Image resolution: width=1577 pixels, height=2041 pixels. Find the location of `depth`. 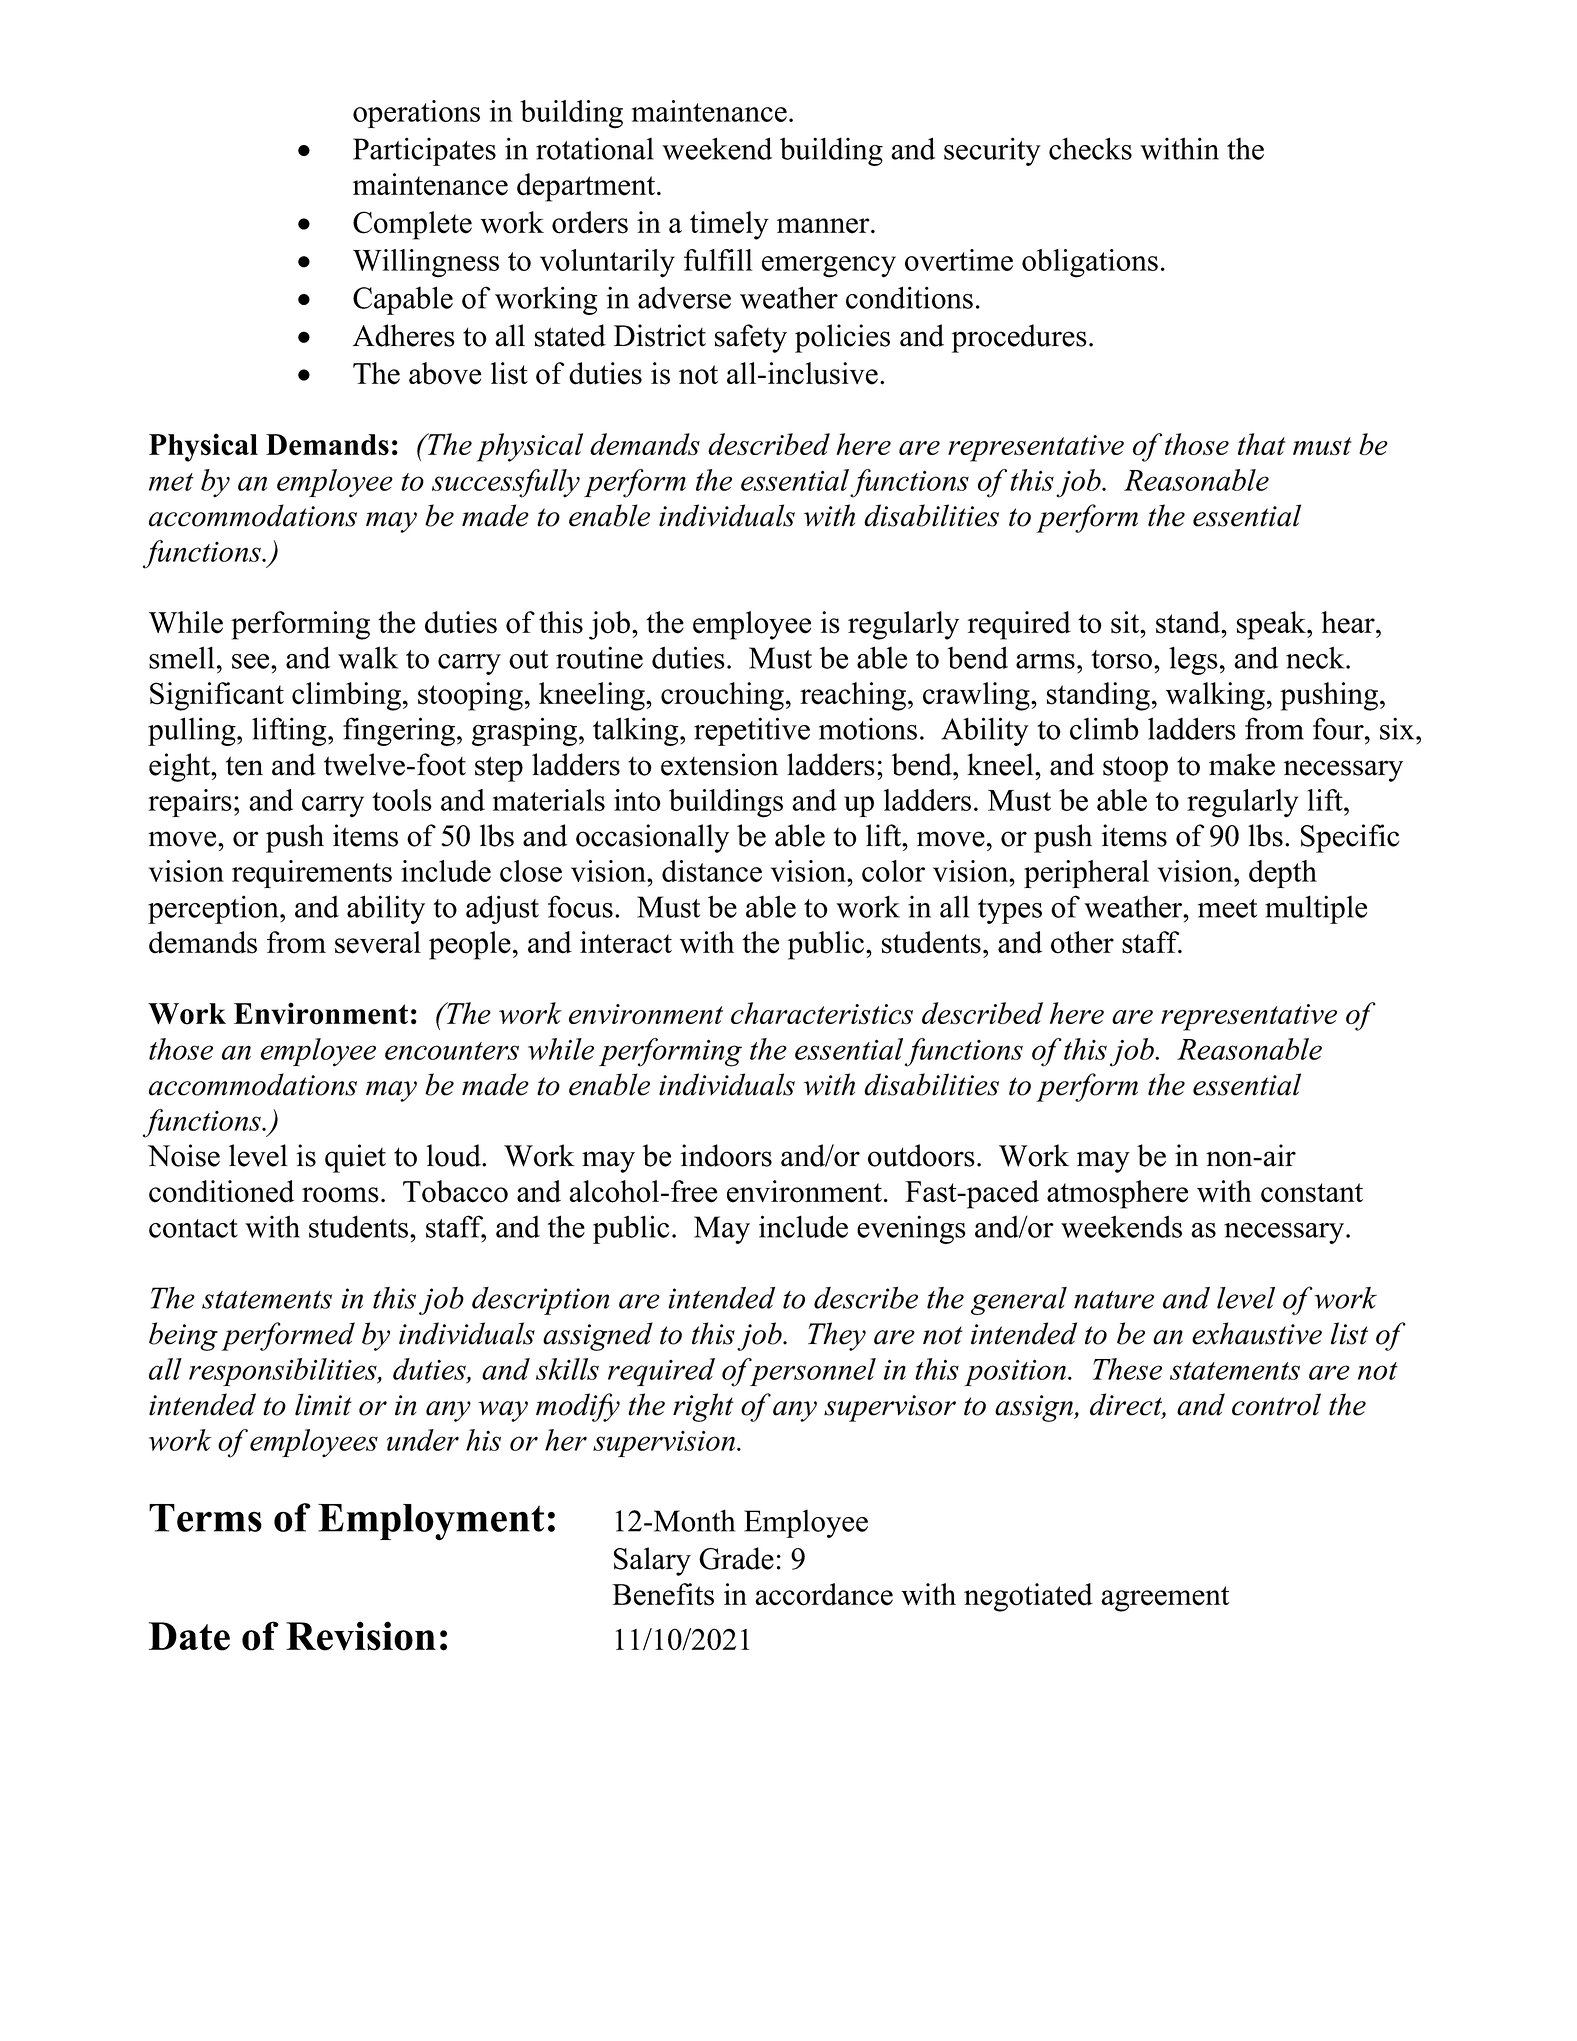

depth is located at coordinates (1283, 874).
